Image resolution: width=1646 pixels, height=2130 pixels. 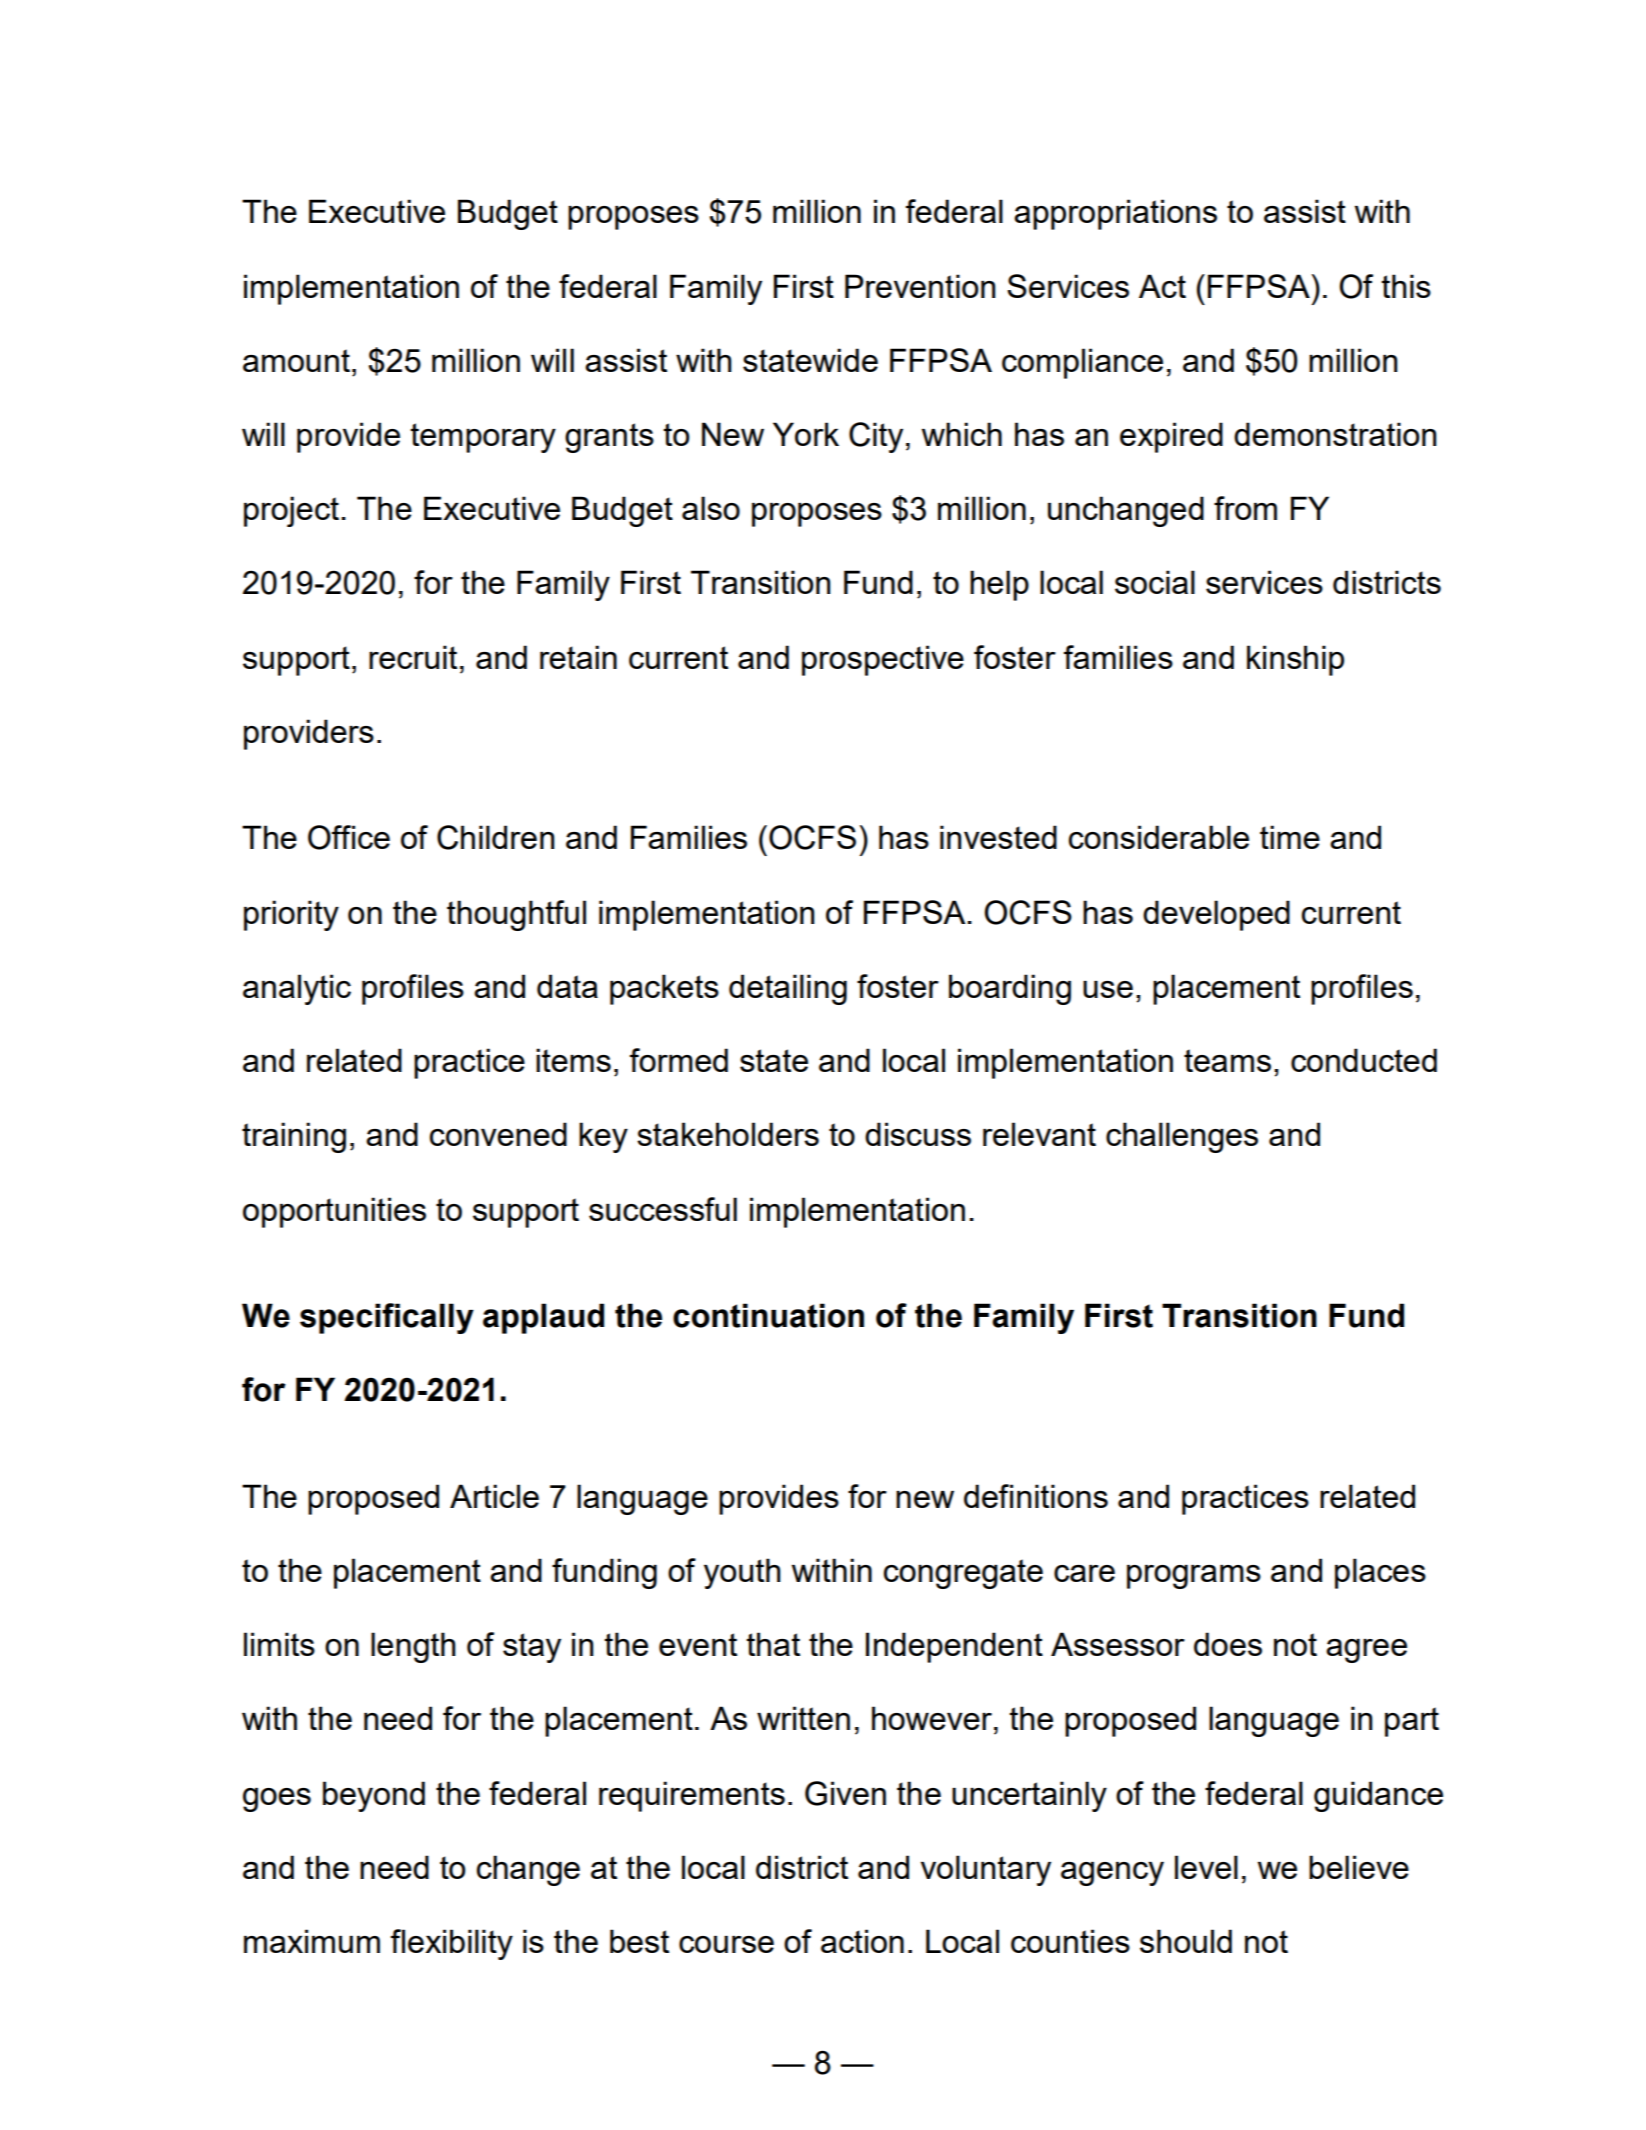 What do you see at coordinates (806, 434) in the screenshot?
I see `York` at bounding box center [806, 434].
